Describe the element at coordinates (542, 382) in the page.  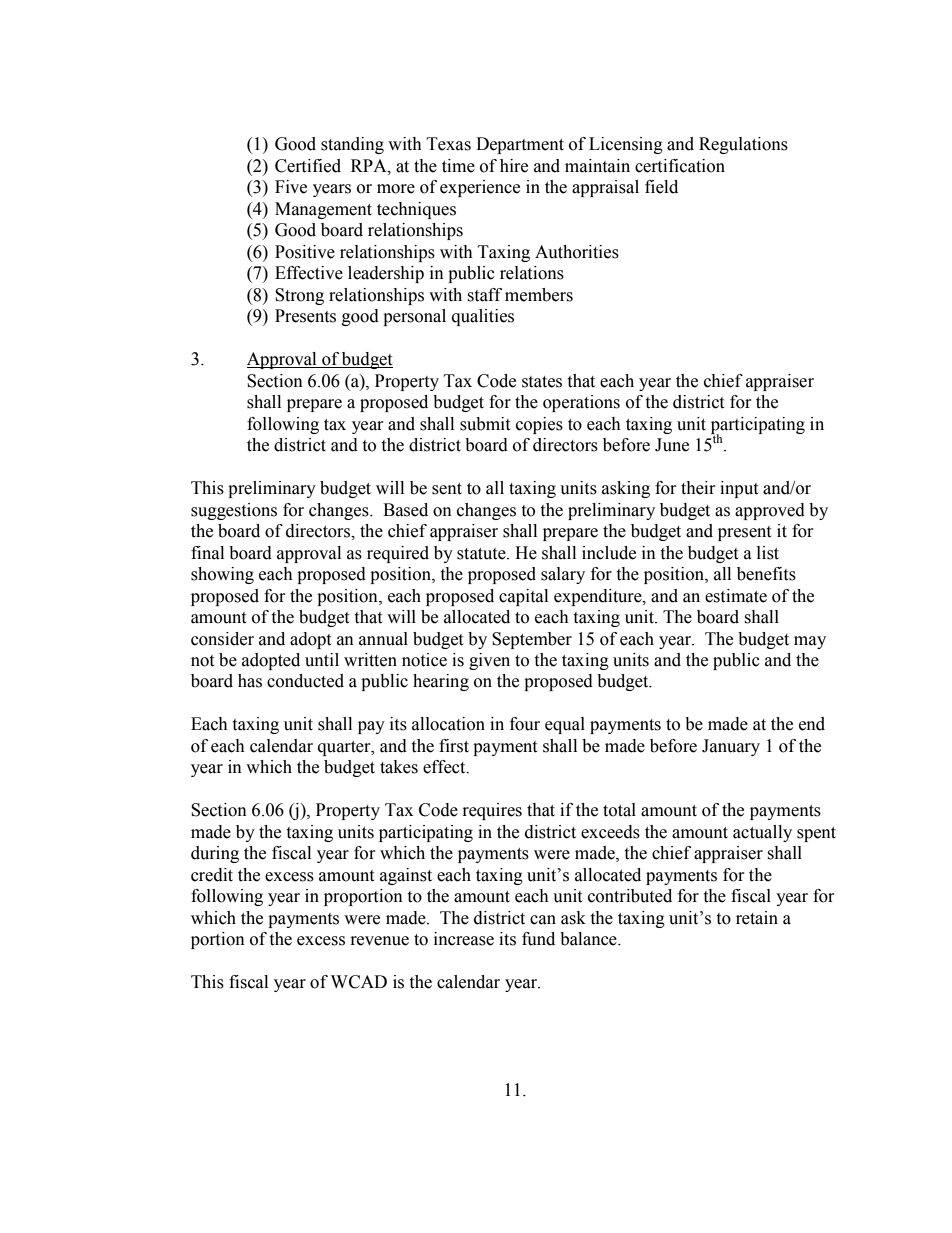
I see `states` at that location.
